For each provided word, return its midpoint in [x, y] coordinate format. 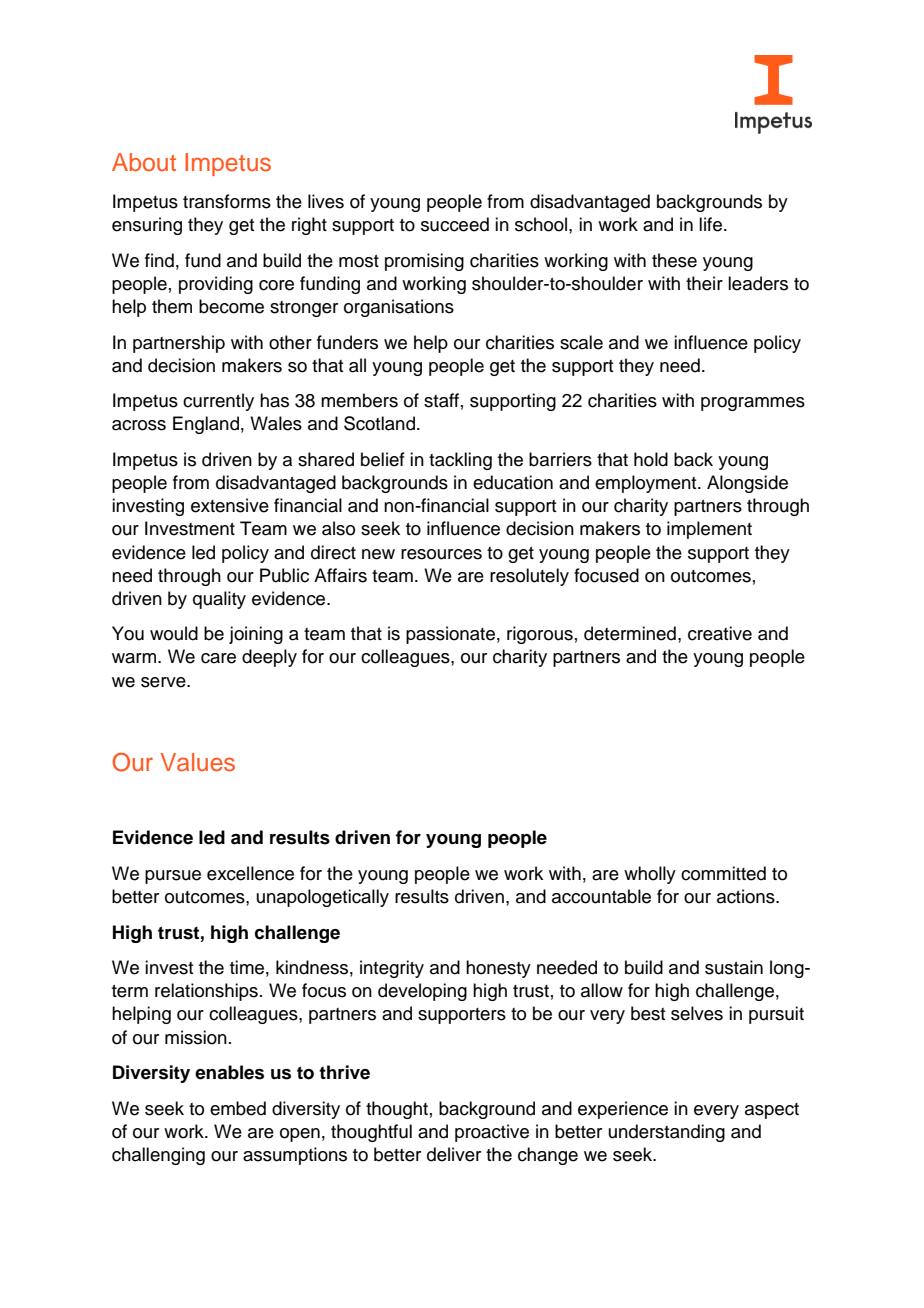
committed [723, 873]
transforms [227, 201]
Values [198, 762]
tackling [460, 461]
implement [709, 530]
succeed [455, 224]
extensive [230, 505]
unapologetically [323, 898]
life [710, 224]
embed [238, 1108]
